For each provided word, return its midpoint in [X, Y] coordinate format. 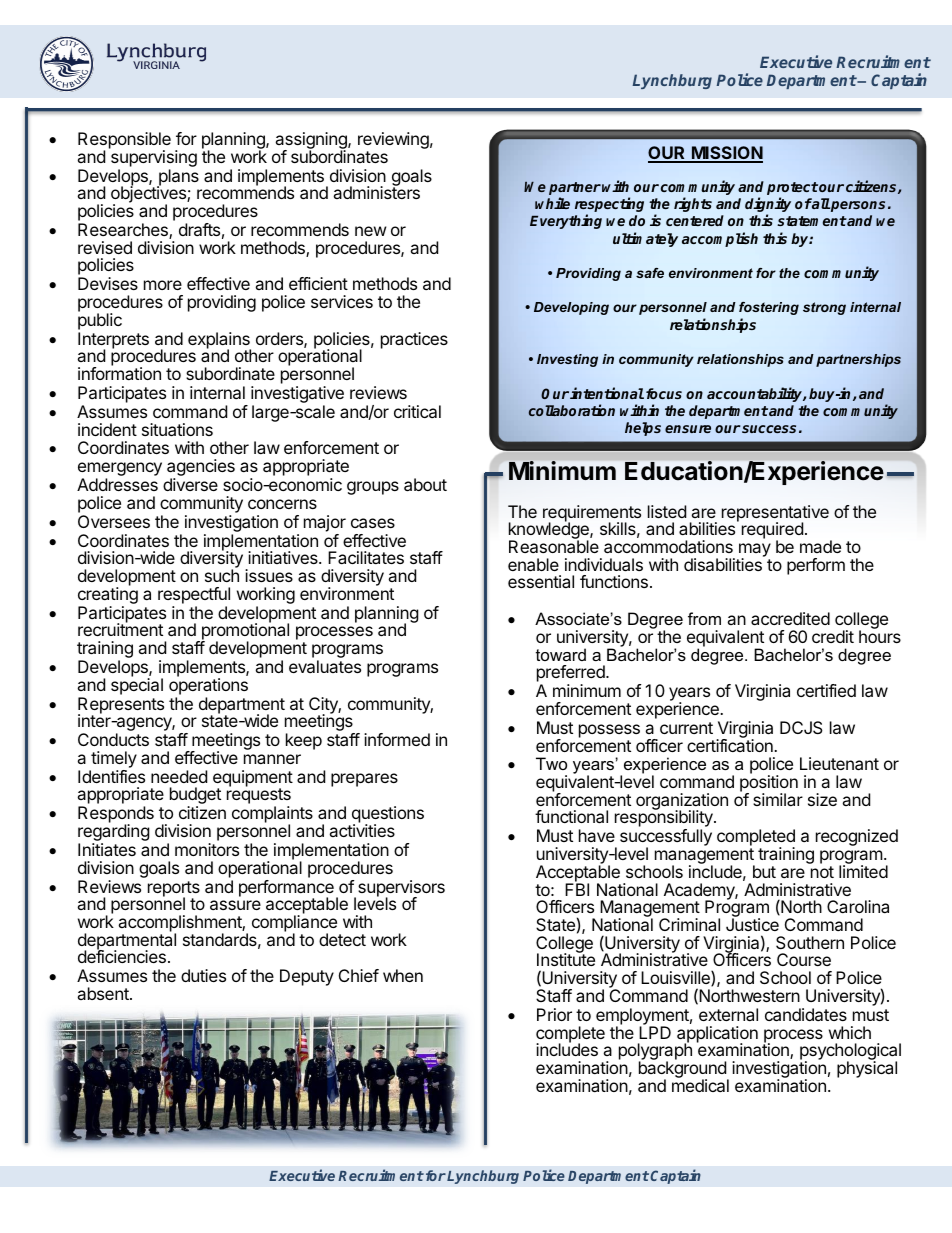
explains [219, 341]
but [764, 871]
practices [414, 340]
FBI [577, 888]
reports [174, 890]
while [552, 203]
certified [826, 690]
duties [203, 975]
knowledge [550, 531]
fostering [769, 308]
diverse [190, 484]
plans [178, 178]
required [772, 532]
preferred [572, 675]
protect [792, 190]
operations [208, 685]
